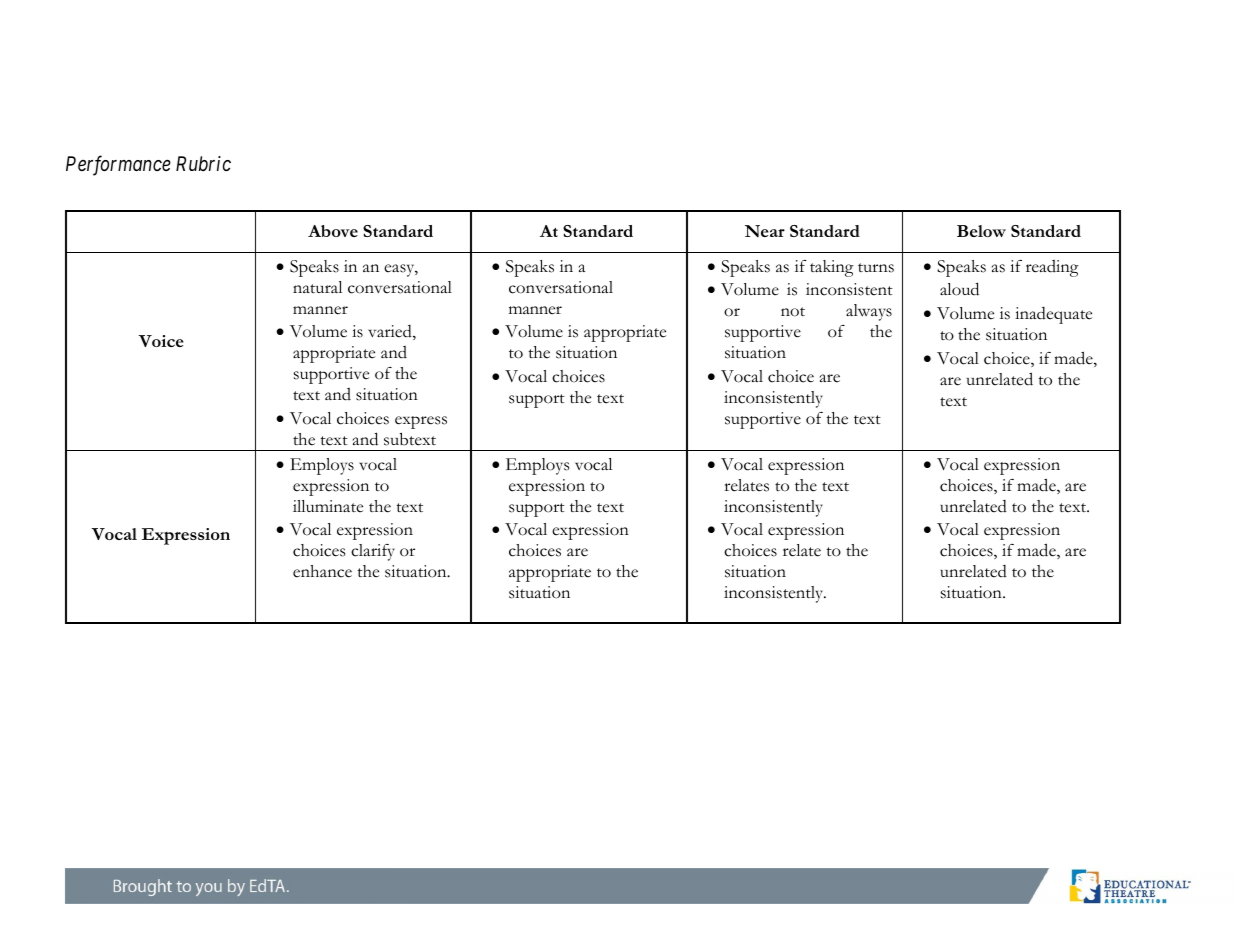  I want to click on Near, so click(765, 231).
